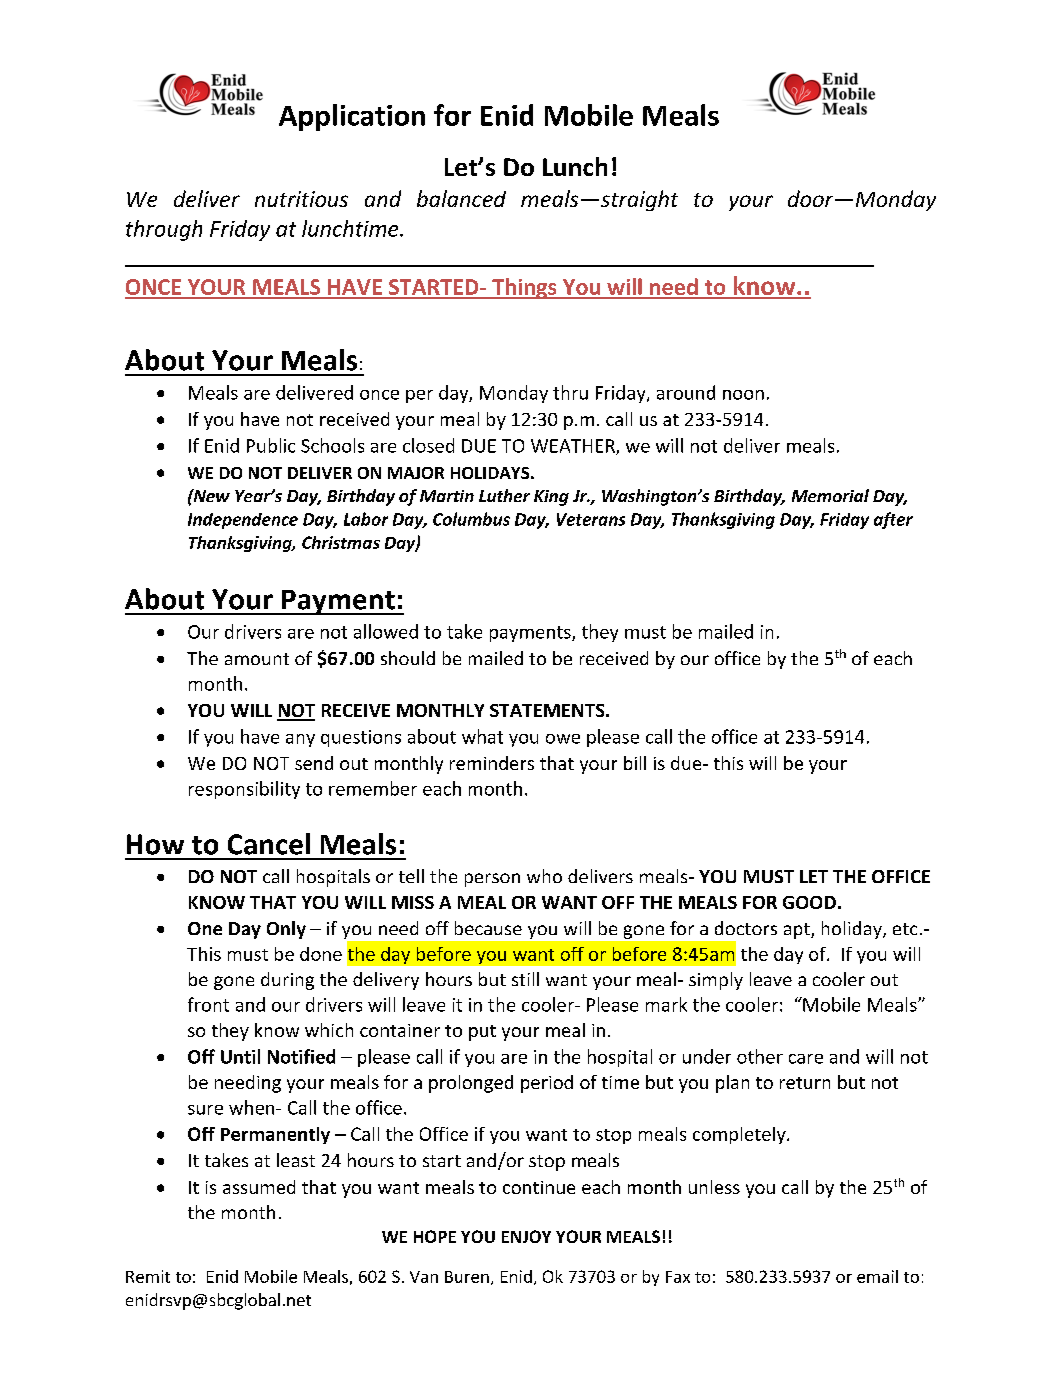  I want to click on amount, so click(257, 659).
